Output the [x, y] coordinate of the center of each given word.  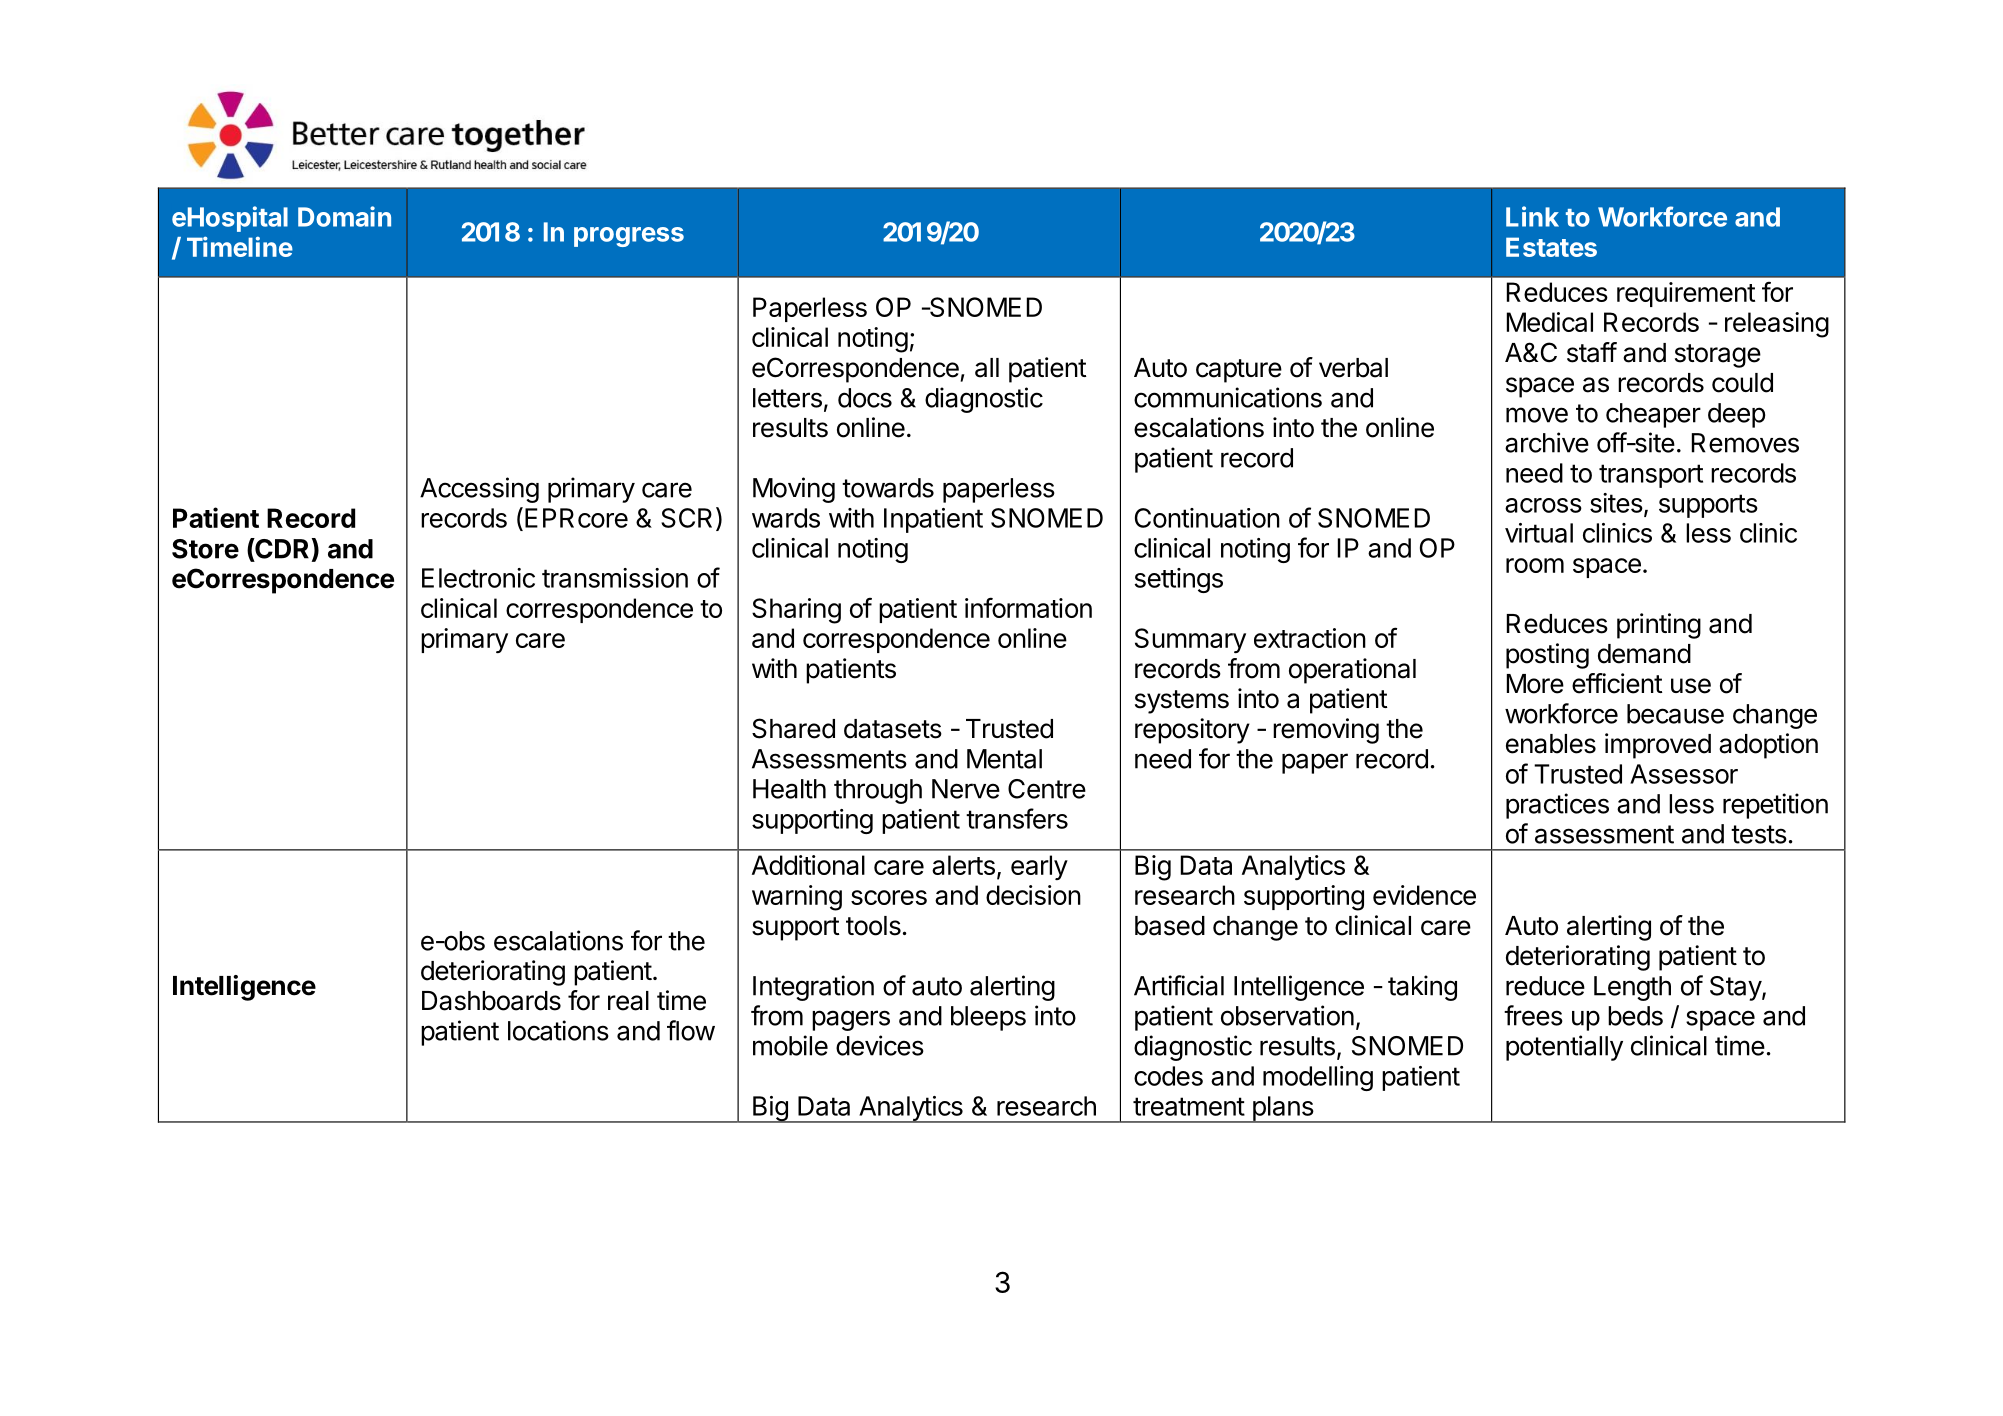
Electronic [478, 578]
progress [629, 237]
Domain [344, 216]
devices [880, 1045]
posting [1547, 656]
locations [558, 1030]
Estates [1551, 247]
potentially [1564, 1048]
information [1028, 607]
